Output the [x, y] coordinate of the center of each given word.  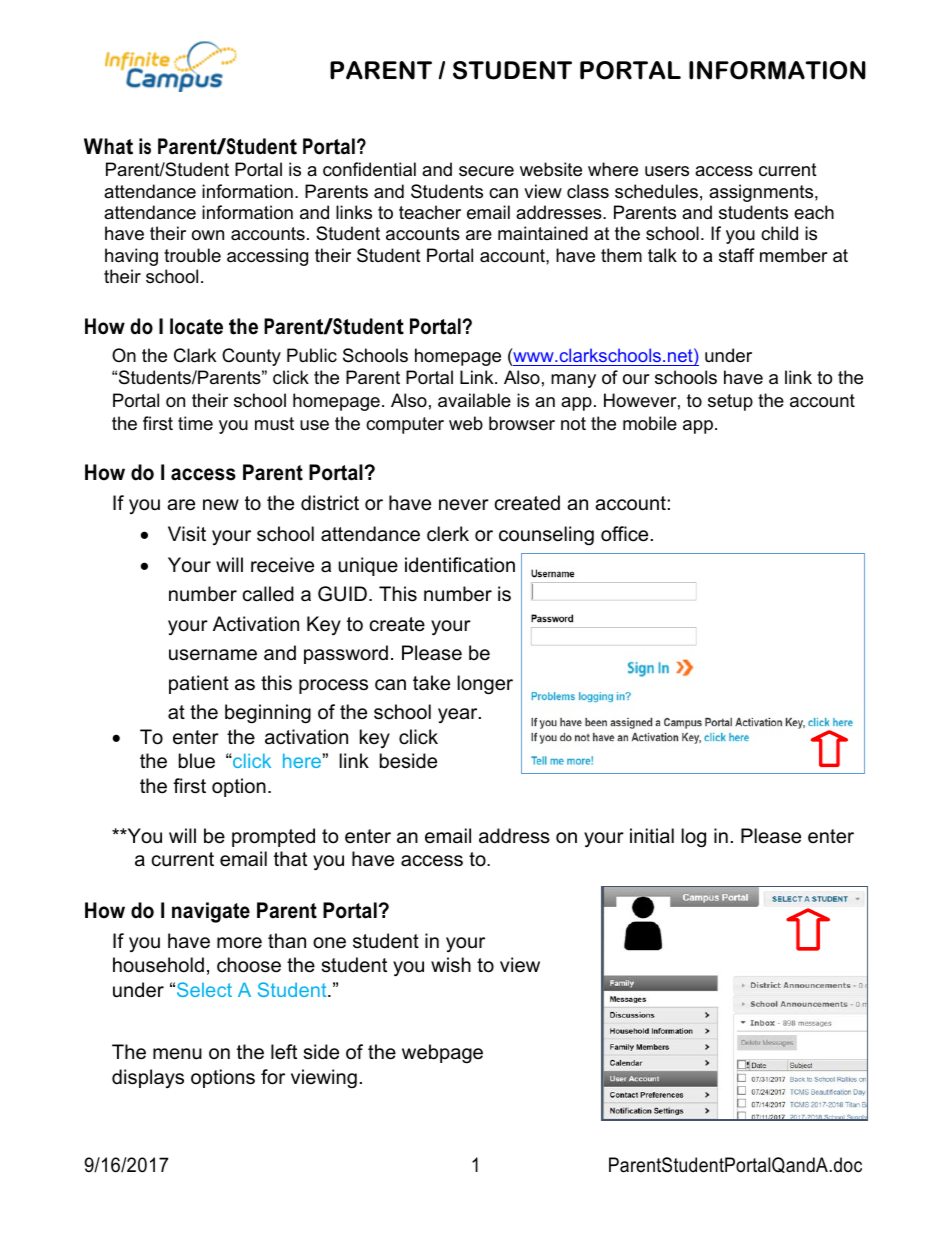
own [208, 235]
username [213, 655]
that [290, 858]
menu [177, 1054]
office [624, 534]
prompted [273, 837]
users [667, 171]
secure [486, 171]
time [195, 423]
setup [730, 402]
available [474, 400]
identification [460, 565]
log [693, 838]
